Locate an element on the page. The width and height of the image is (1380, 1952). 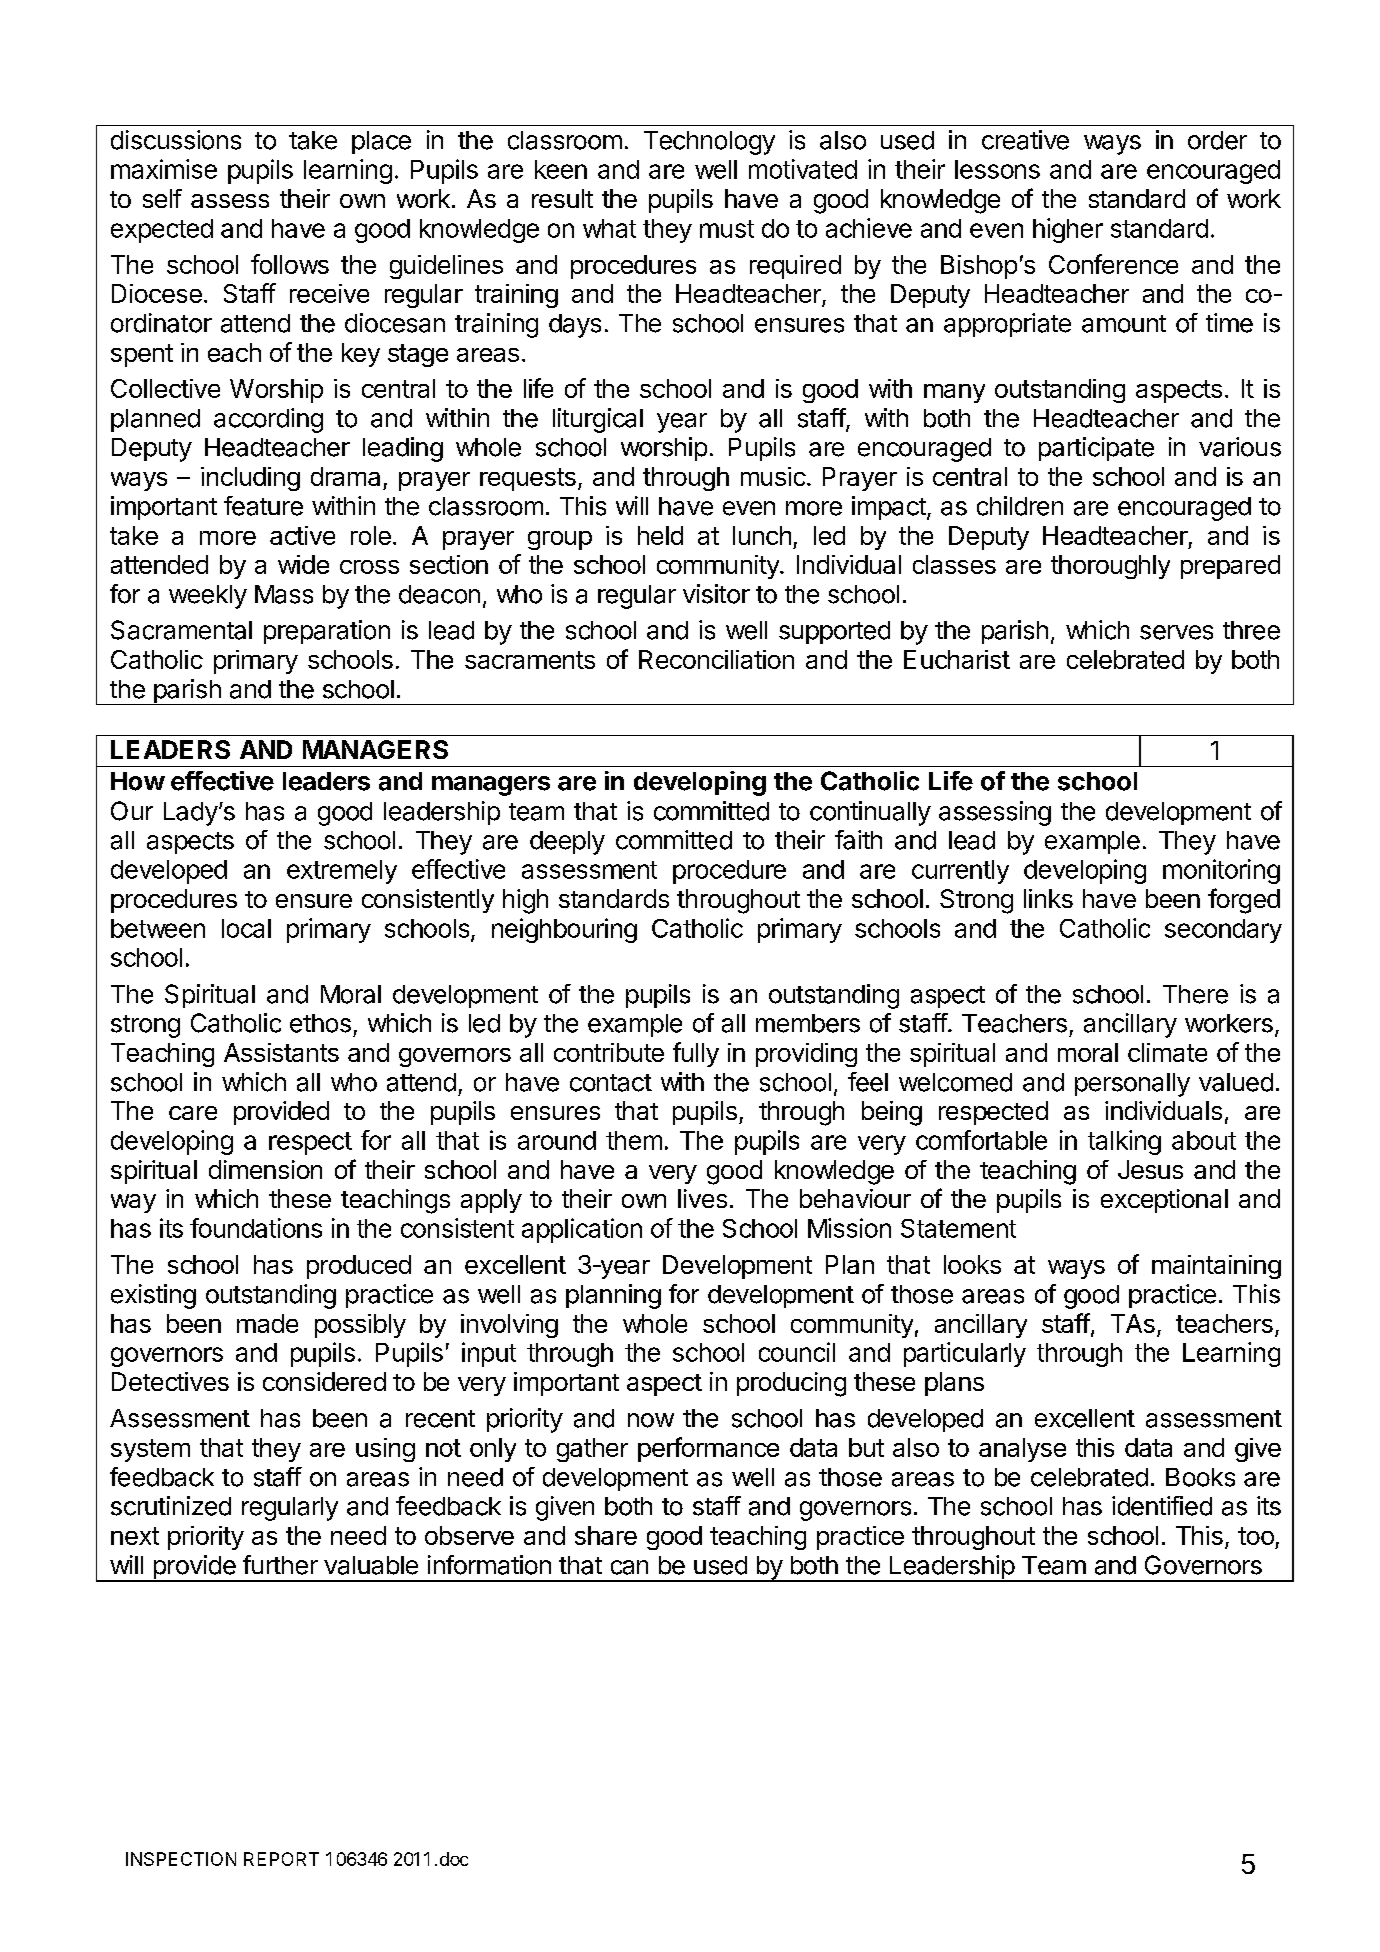
foundations is located at coordinates (256, 1228).
